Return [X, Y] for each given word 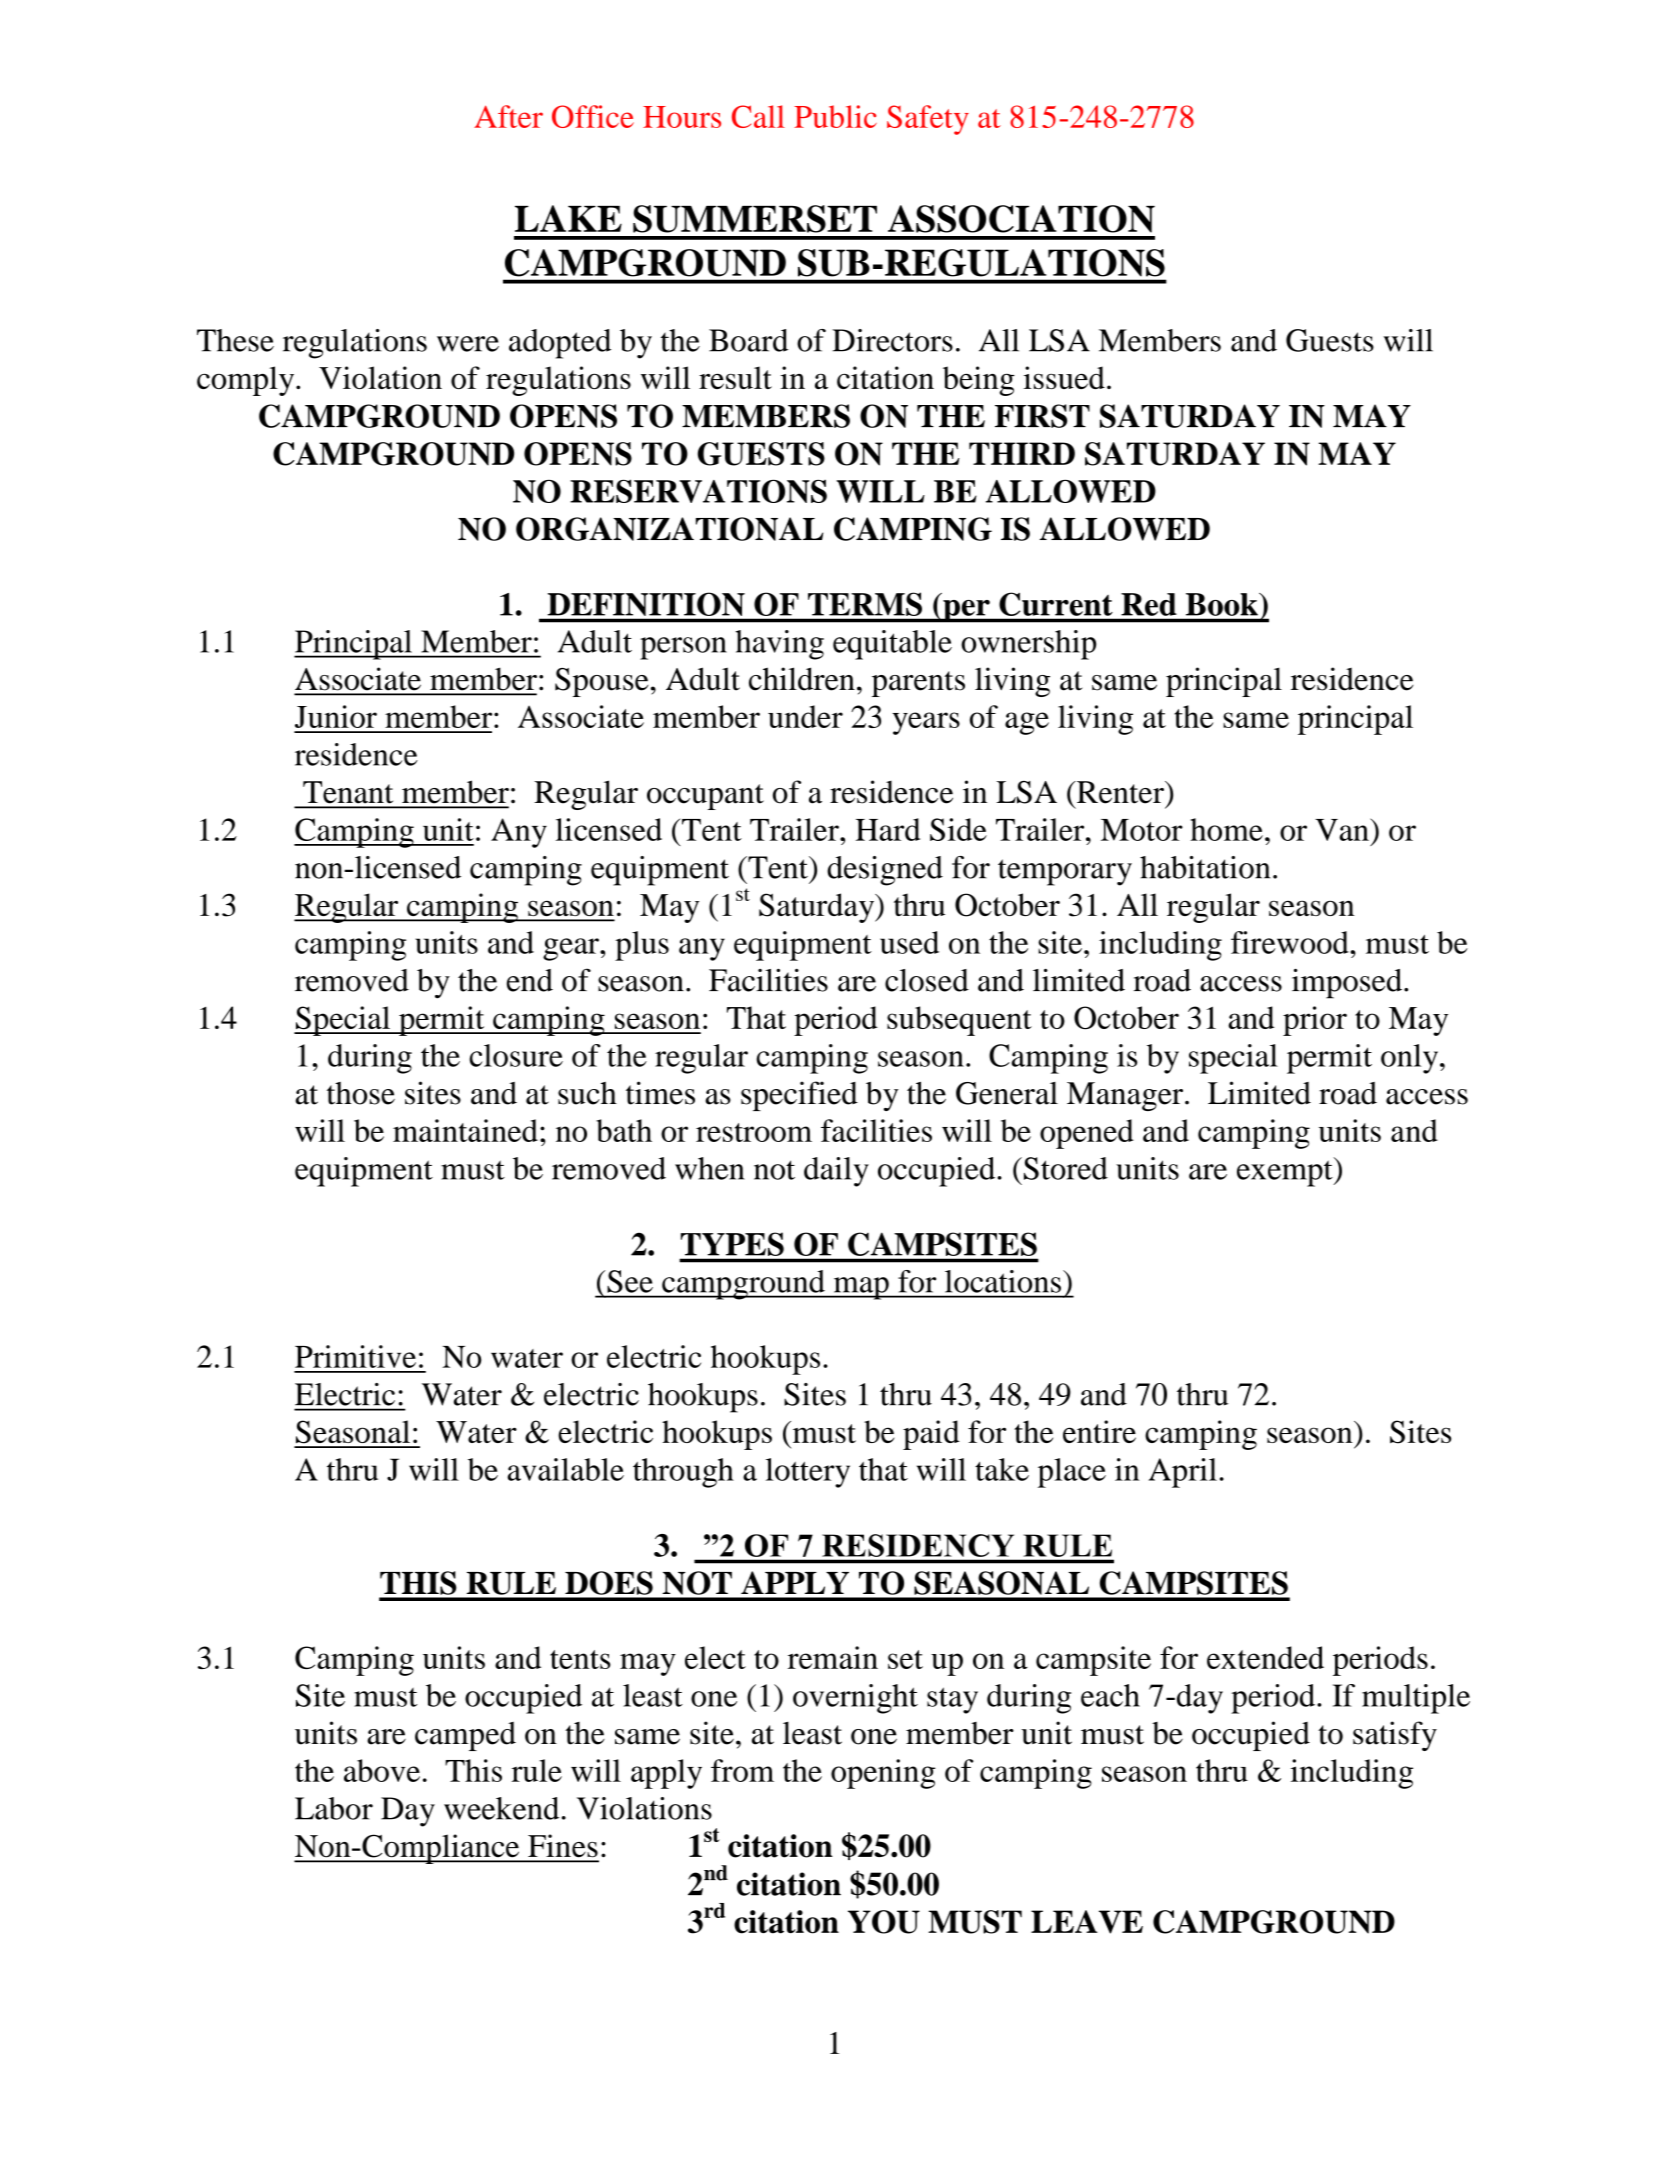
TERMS [865, 604]
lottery [808, 1473]
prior [1315, 1021]
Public [835, 116]
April [1183, 1473]
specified [799, 1096]
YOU [884, 1922]
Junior [336, 716]
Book [1223, 604]
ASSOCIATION [1021, 219]
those [361, 1093]
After [508, 116]
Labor [334, 1808]
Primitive [355, 1356]
